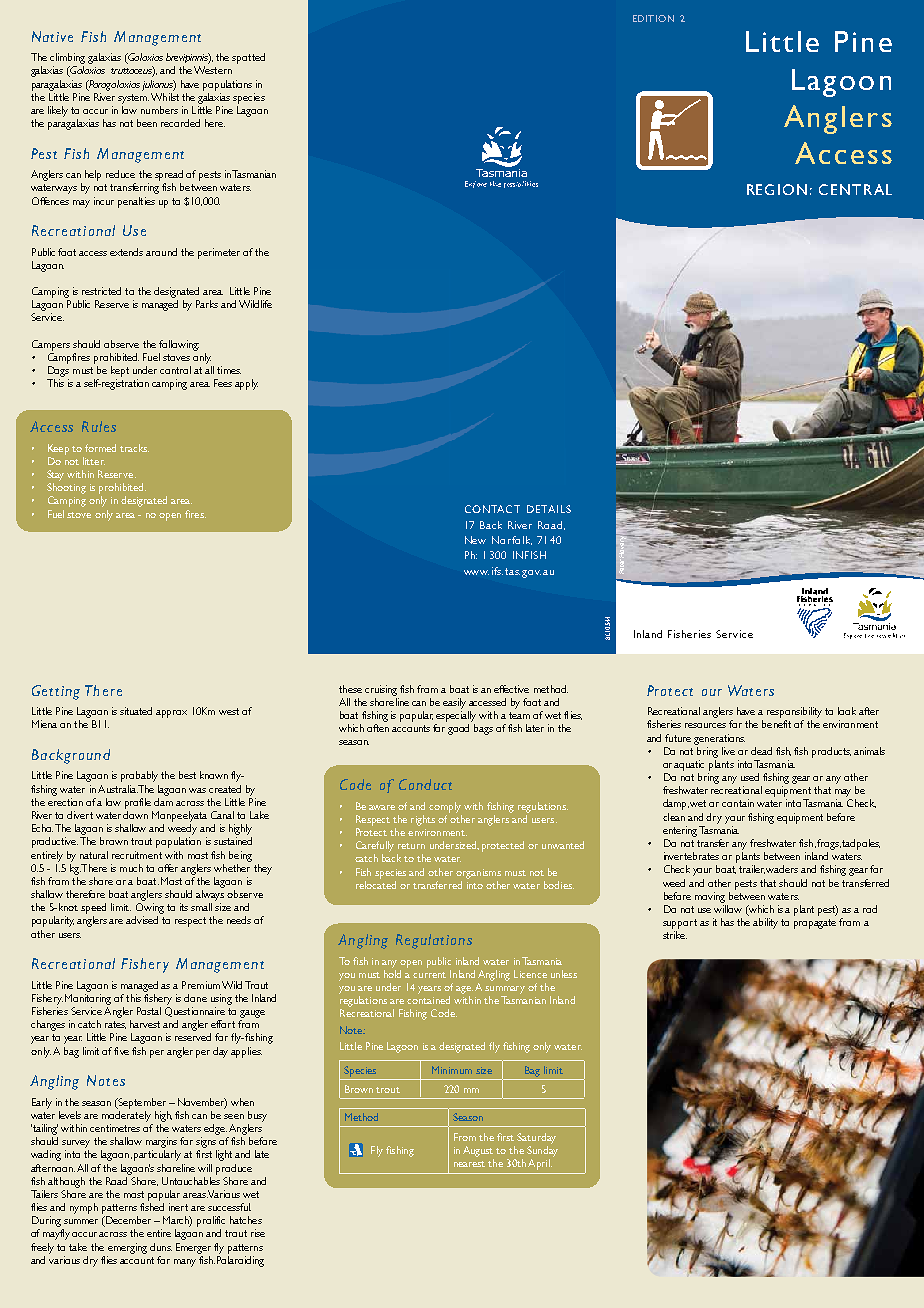 Image resolution: width=924 pixels, height=1308 pixels. Describe the element at coordinates (429, 975) in the document. I see `current` at that location.
